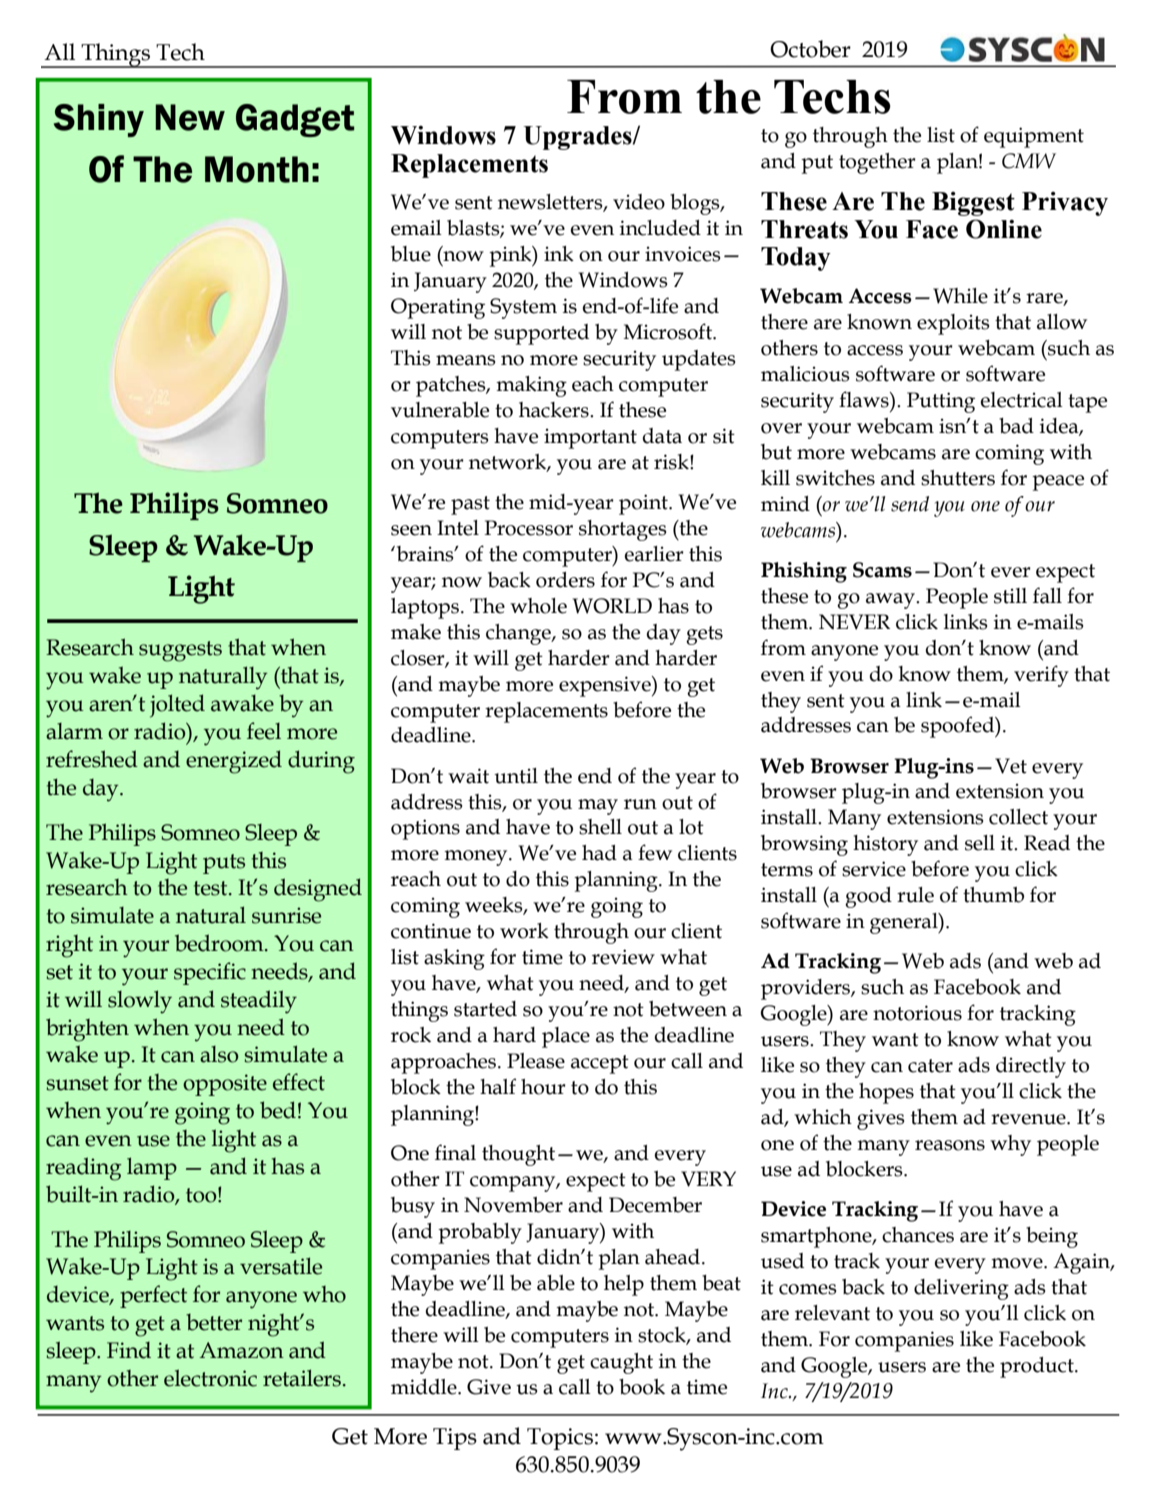 The height and width of the page is (1504, 1162). I want to click on Shiny, so click(99, 120).
